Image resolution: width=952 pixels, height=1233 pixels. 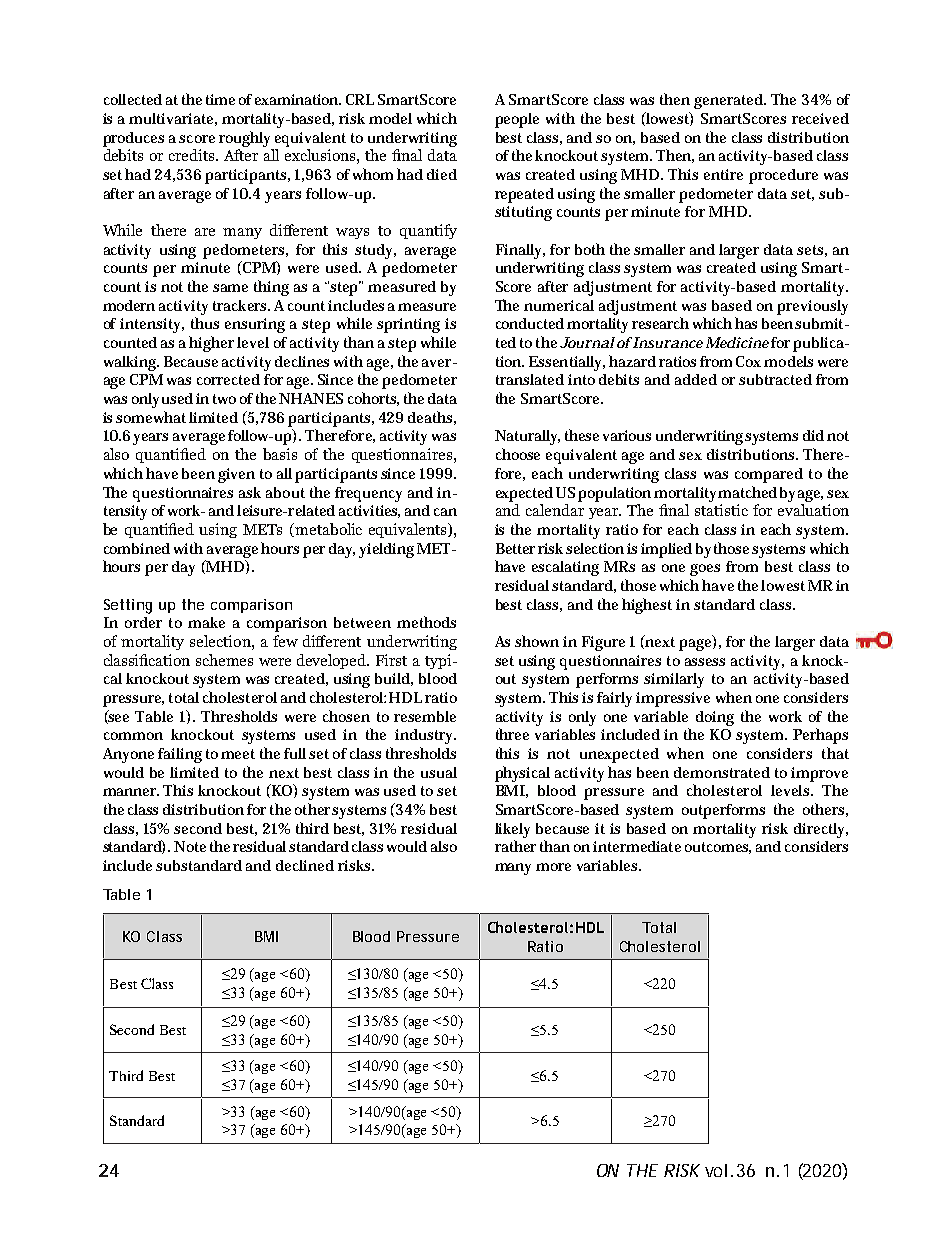 I want to click on given, so click(x=236, y=475).
